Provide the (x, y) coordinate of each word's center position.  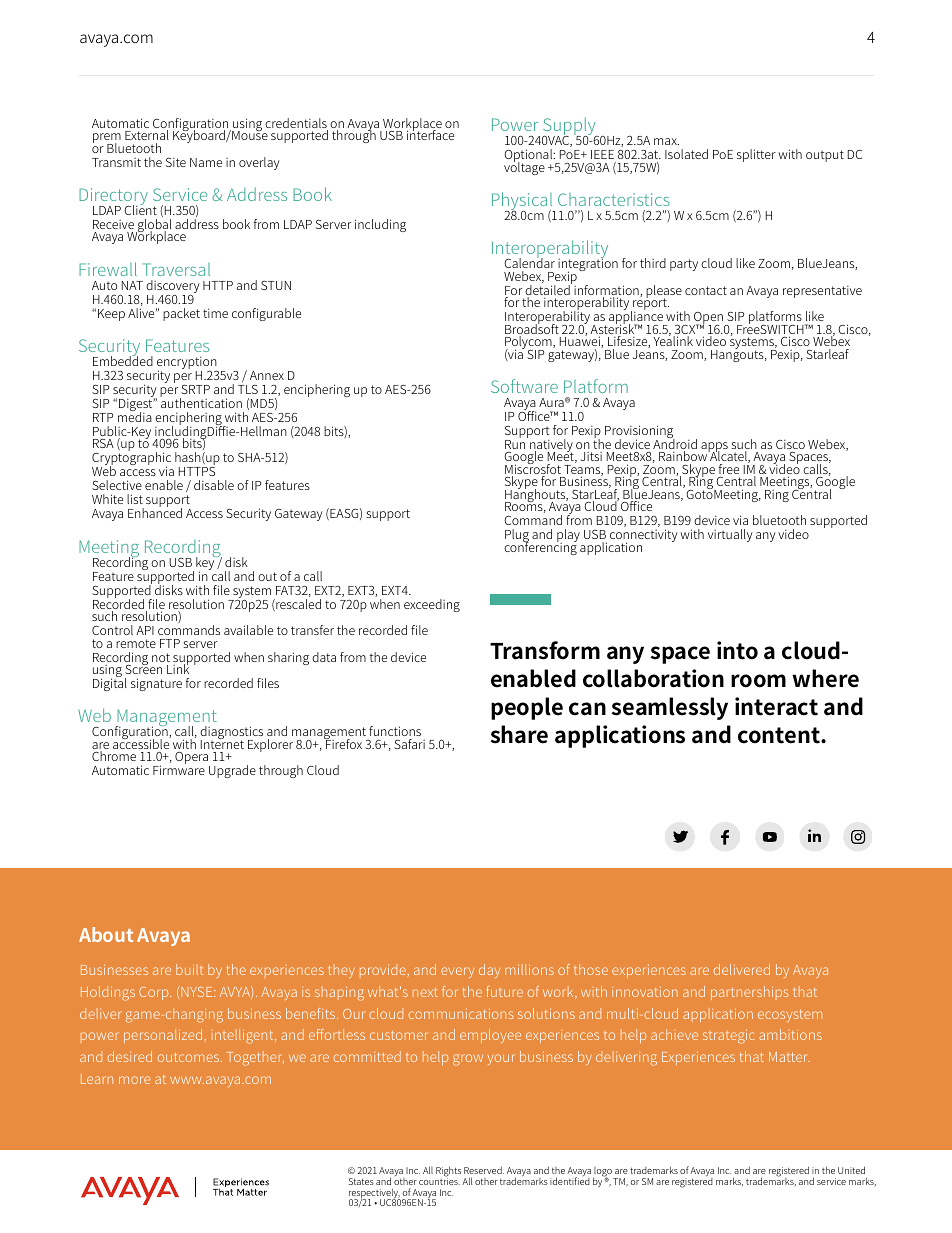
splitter (756, 155)
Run (515, 444)
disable (214, 485)
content (780, 735)
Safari (409, 744)
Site (176, 162)
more (134, 1080)
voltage (524, 167)
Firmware (179, 770)
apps (715, 448)
